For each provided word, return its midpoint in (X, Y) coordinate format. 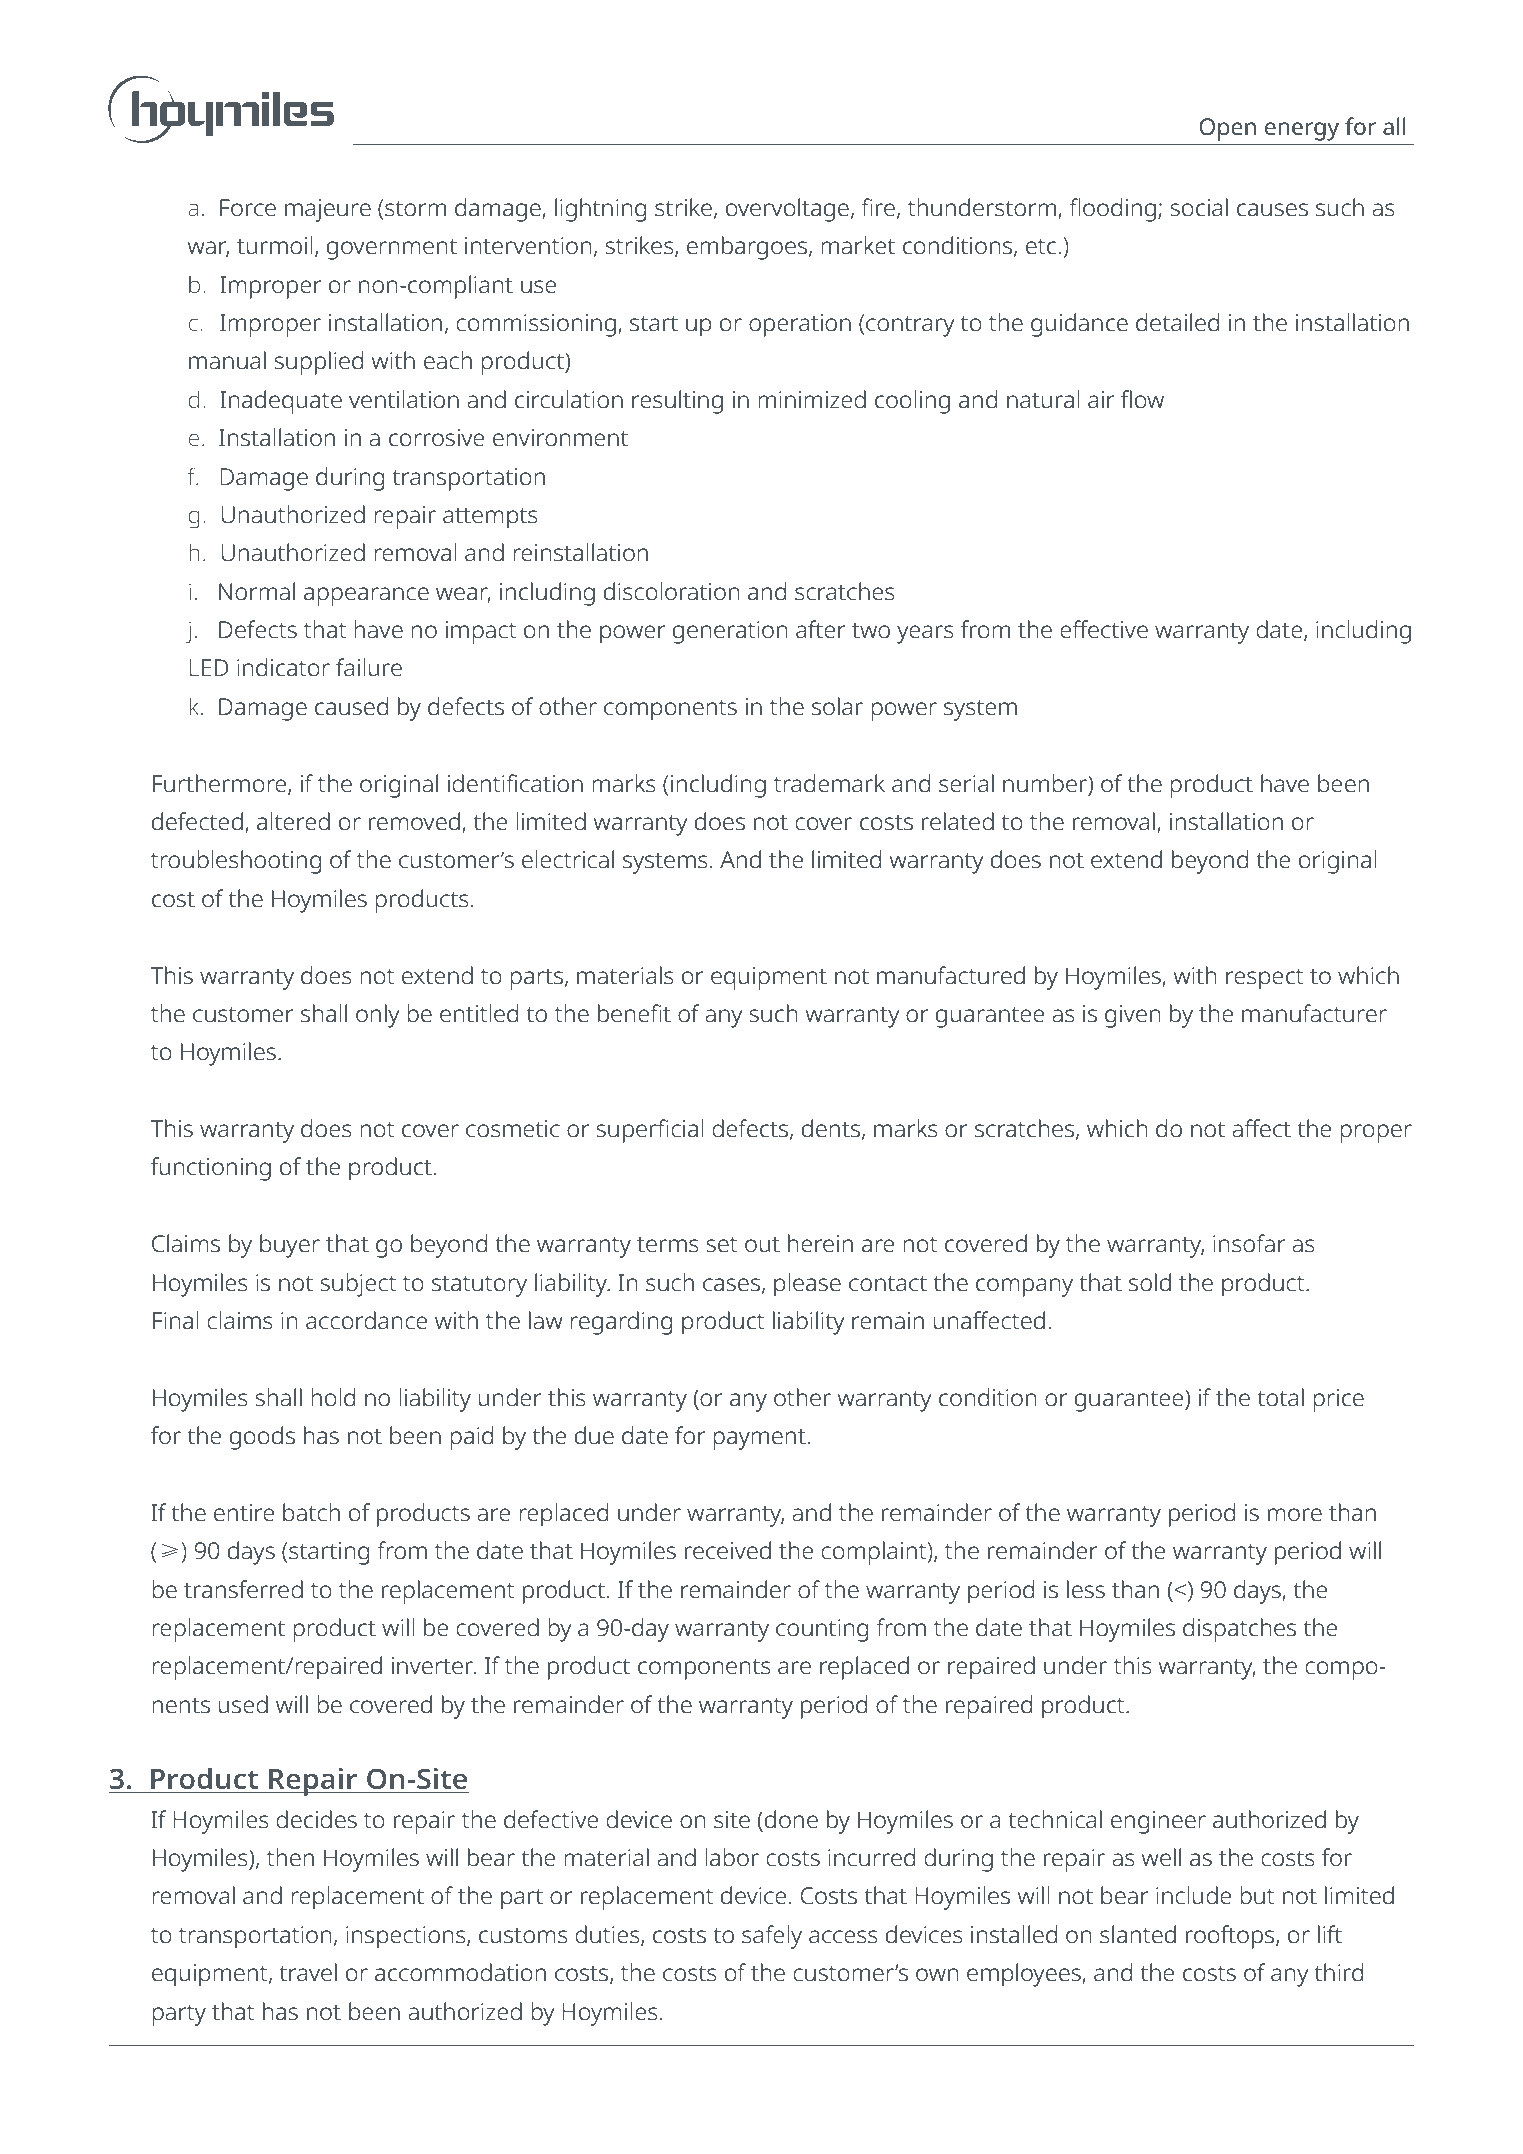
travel (308, 1972)
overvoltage (787, 210)
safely (772, 1937)
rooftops (1231, 1937)
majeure (328, 210)
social (1199, 207)
